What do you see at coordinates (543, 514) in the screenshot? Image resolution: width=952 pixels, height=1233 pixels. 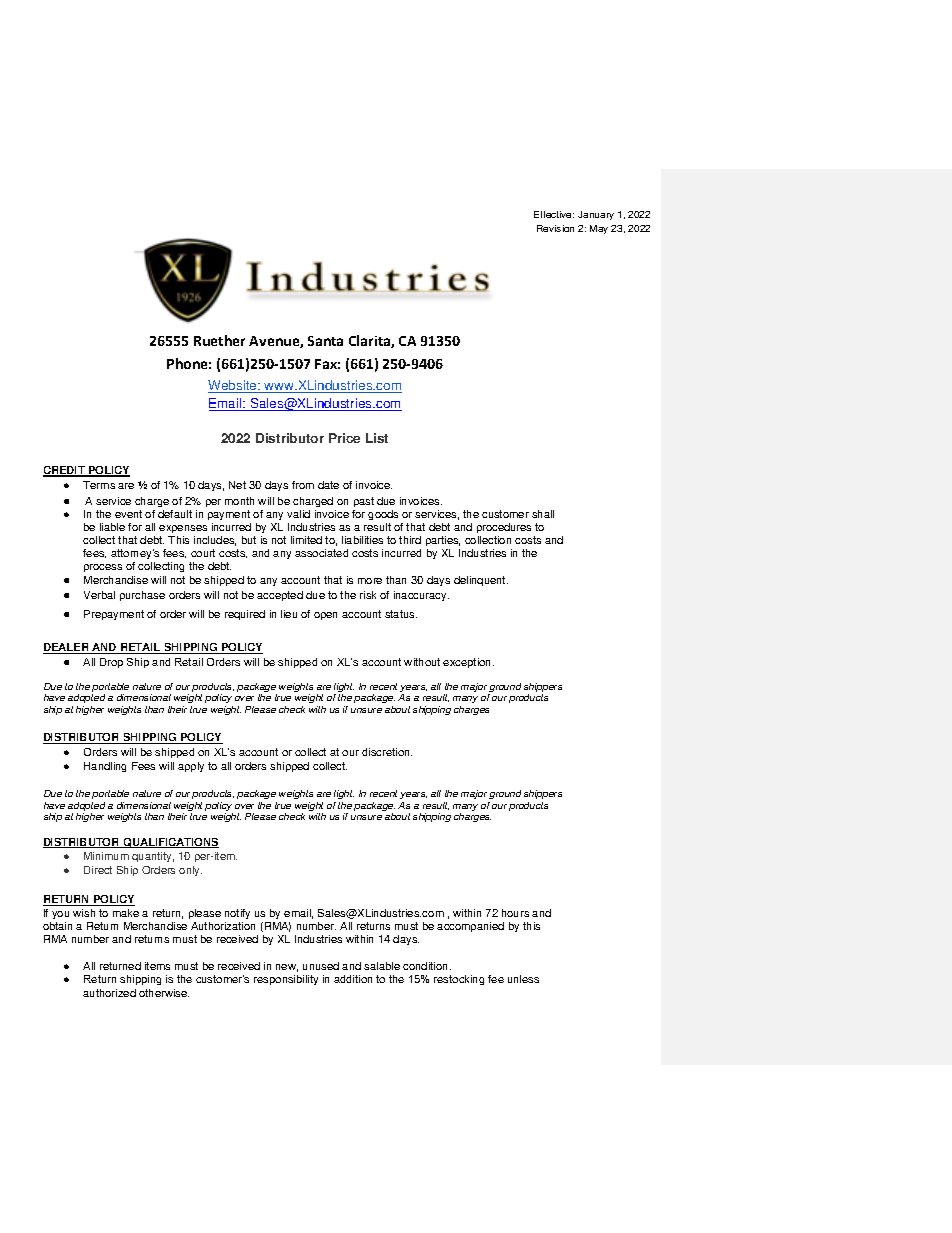 I see `shall` at bounding box center [543, 514].
